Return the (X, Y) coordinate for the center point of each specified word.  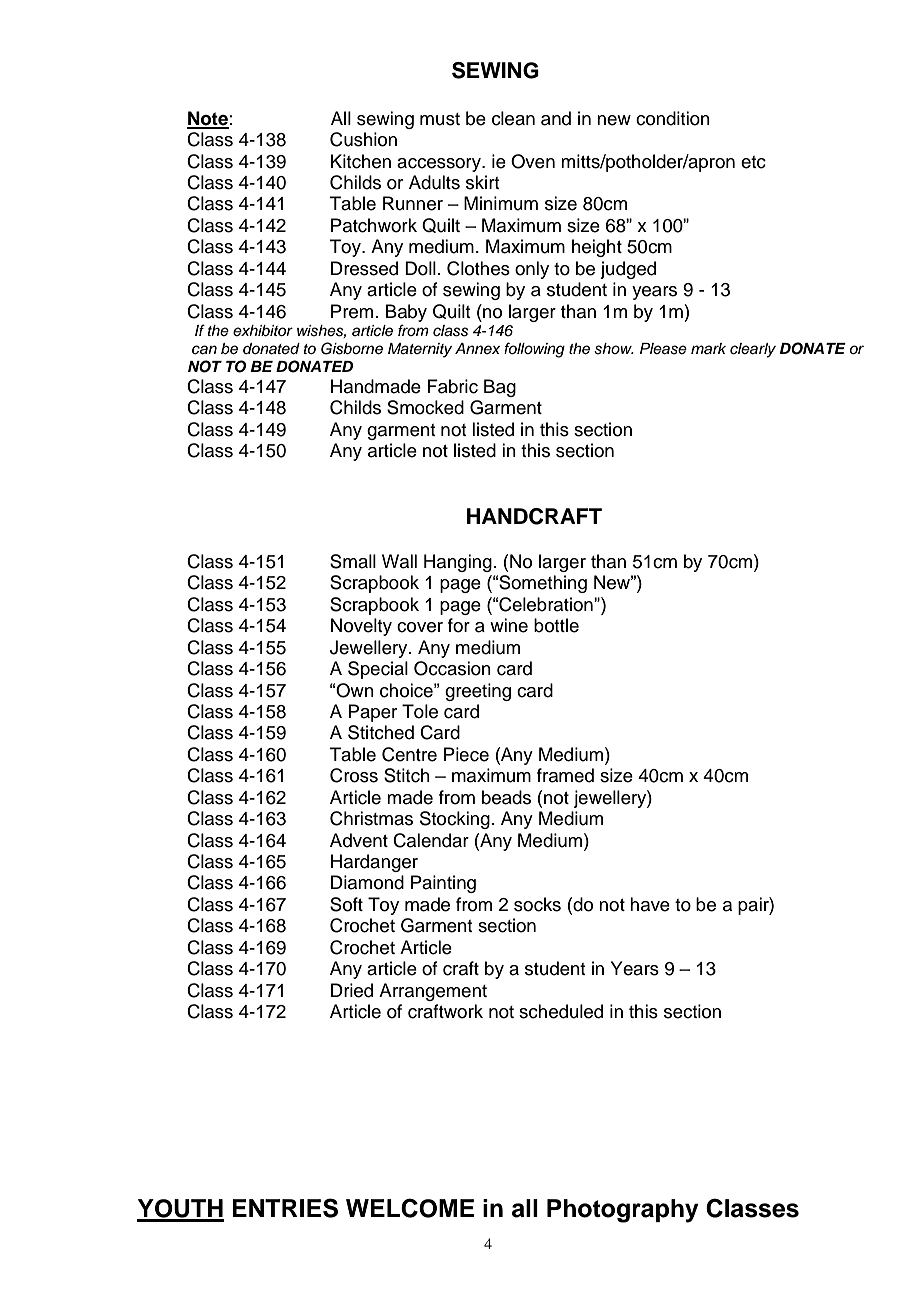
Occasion (452, 668)
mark (708, 348)
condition (673, 118)
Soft (346, 904)
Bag (500, 388)
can (204, 350)
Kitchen (361, 161)
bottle (556, 625)
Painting (443, 884)
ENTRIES (285, 1208)
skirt (482, 182)
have (650, 904)
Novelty (361, 627)
